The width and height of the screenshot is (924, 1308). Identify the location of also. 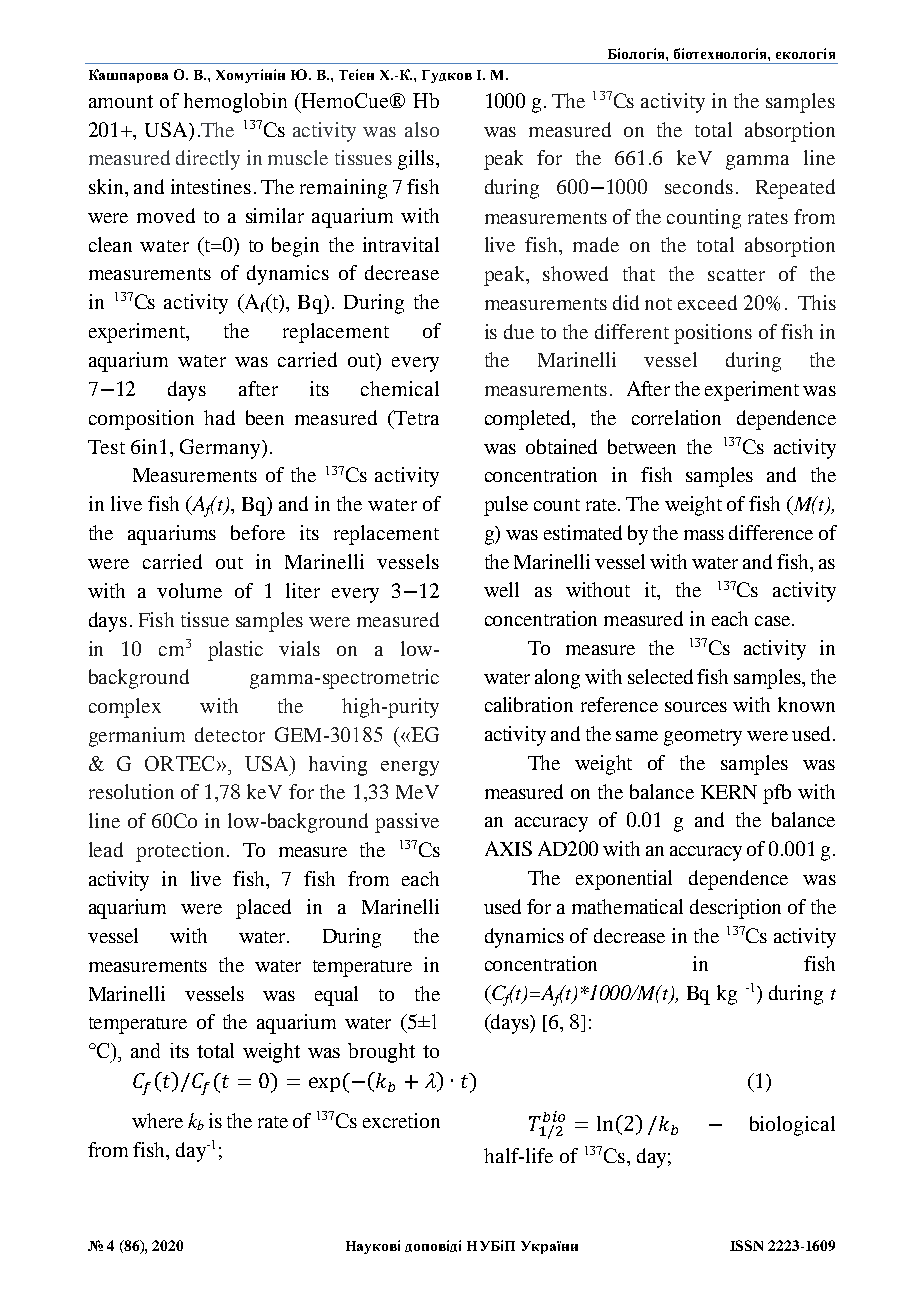
(422, 129).
